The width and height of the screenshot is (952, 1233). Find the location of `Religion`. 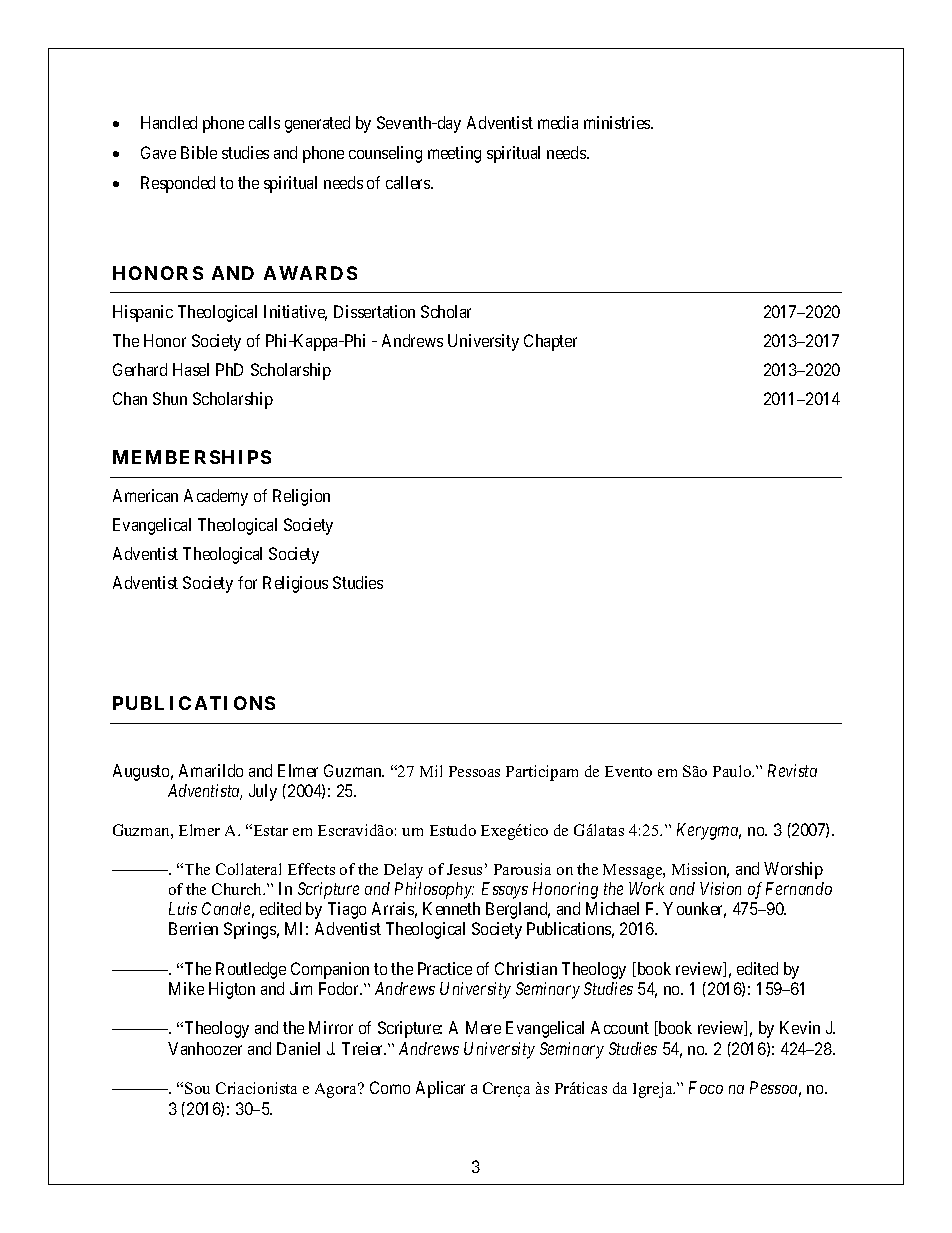

Religion is located at coordinates (301, 497).
